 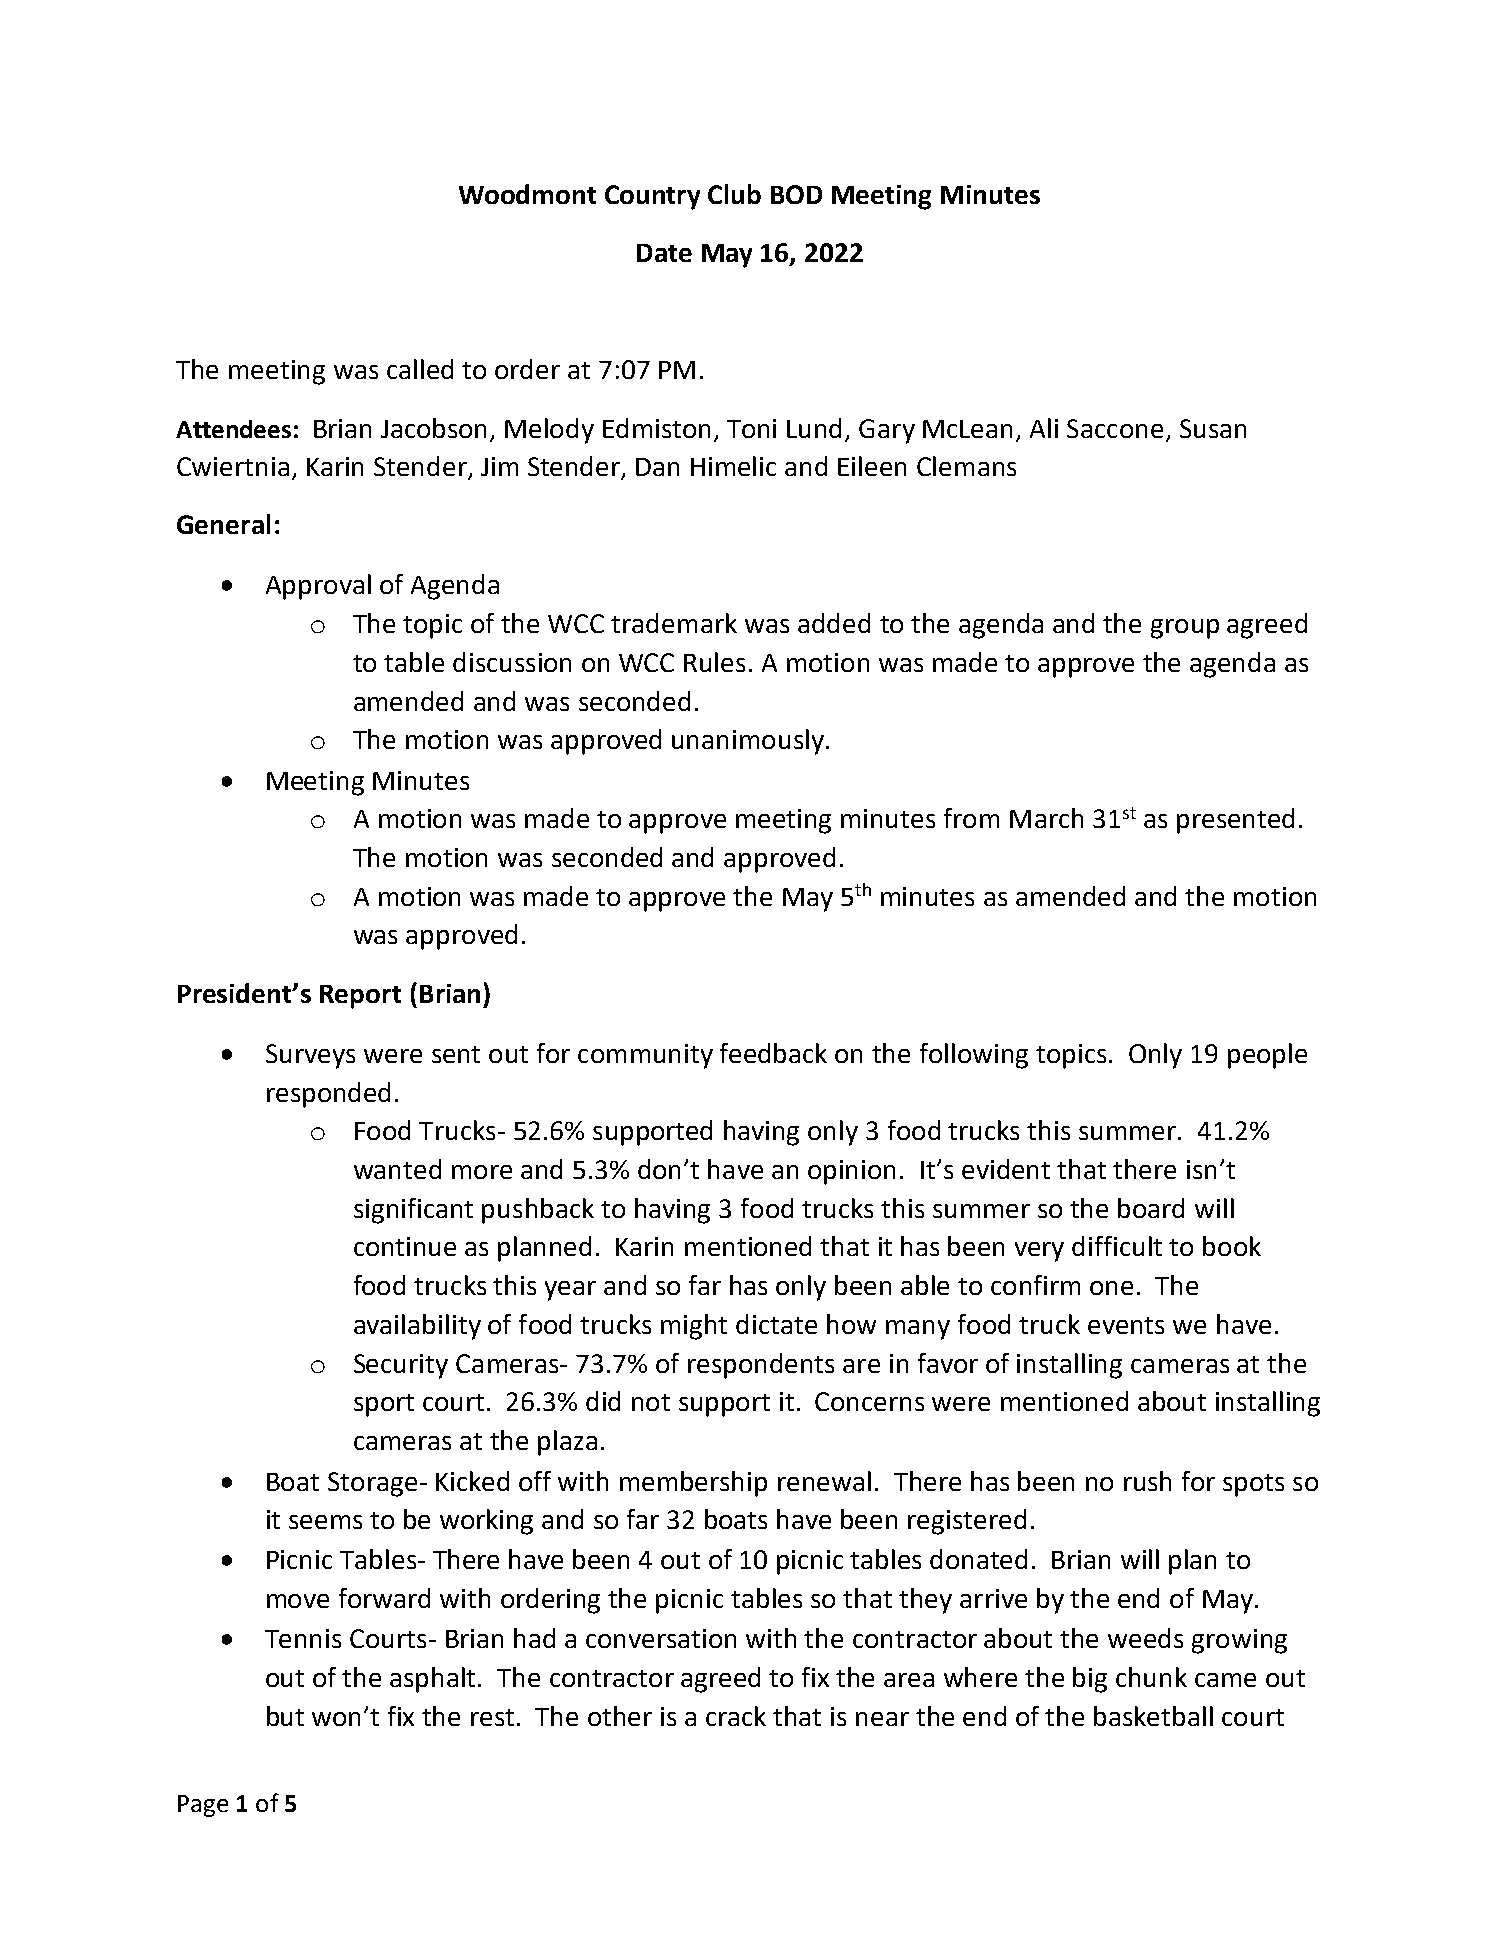 What do you see at coordinates (1185, 629) in the screenshot?
I see `group` at bounding box center [1185, 629].
